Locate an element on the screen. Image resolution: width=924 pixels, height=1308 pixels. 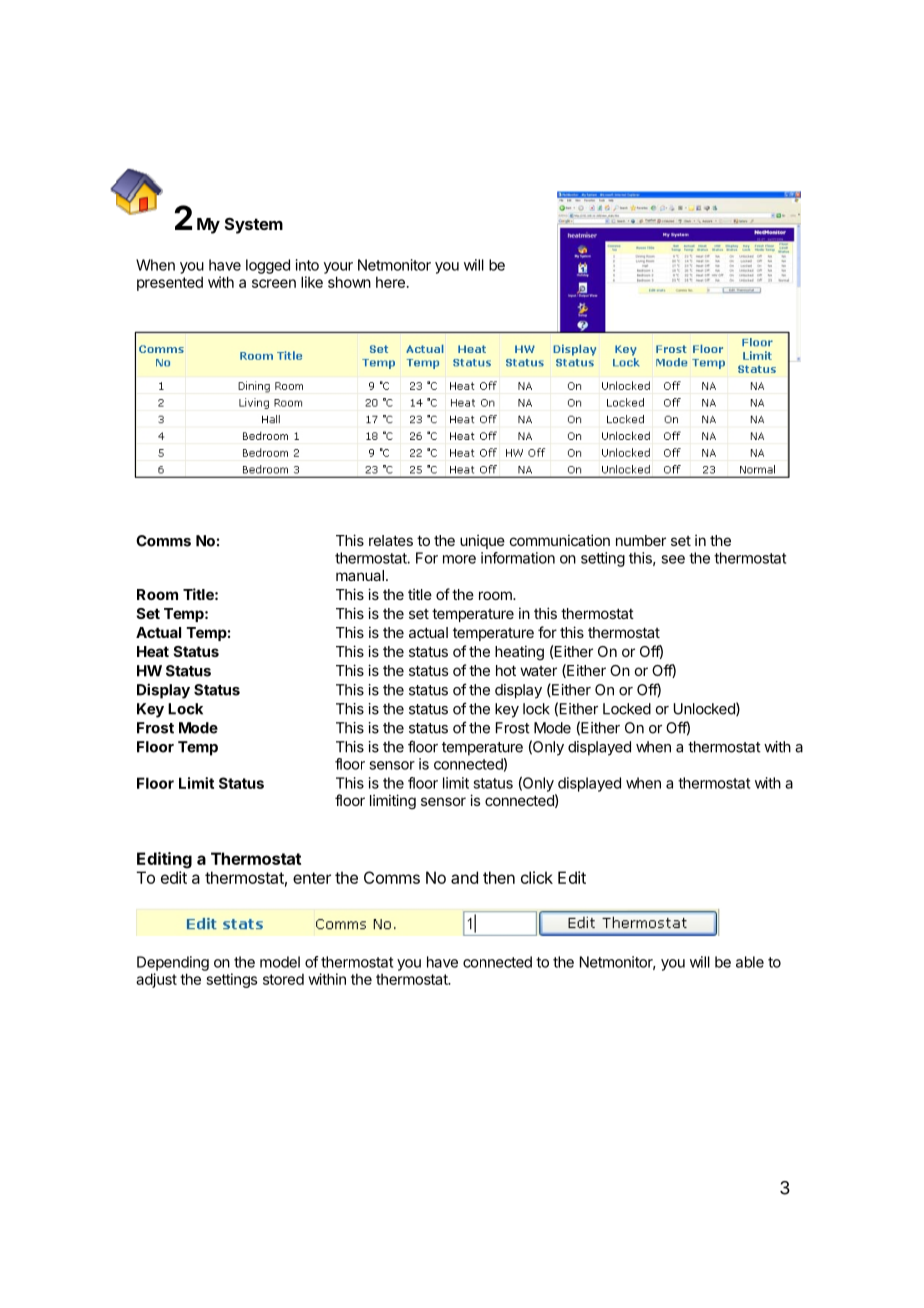
number is located at coordinates (641, 540).
